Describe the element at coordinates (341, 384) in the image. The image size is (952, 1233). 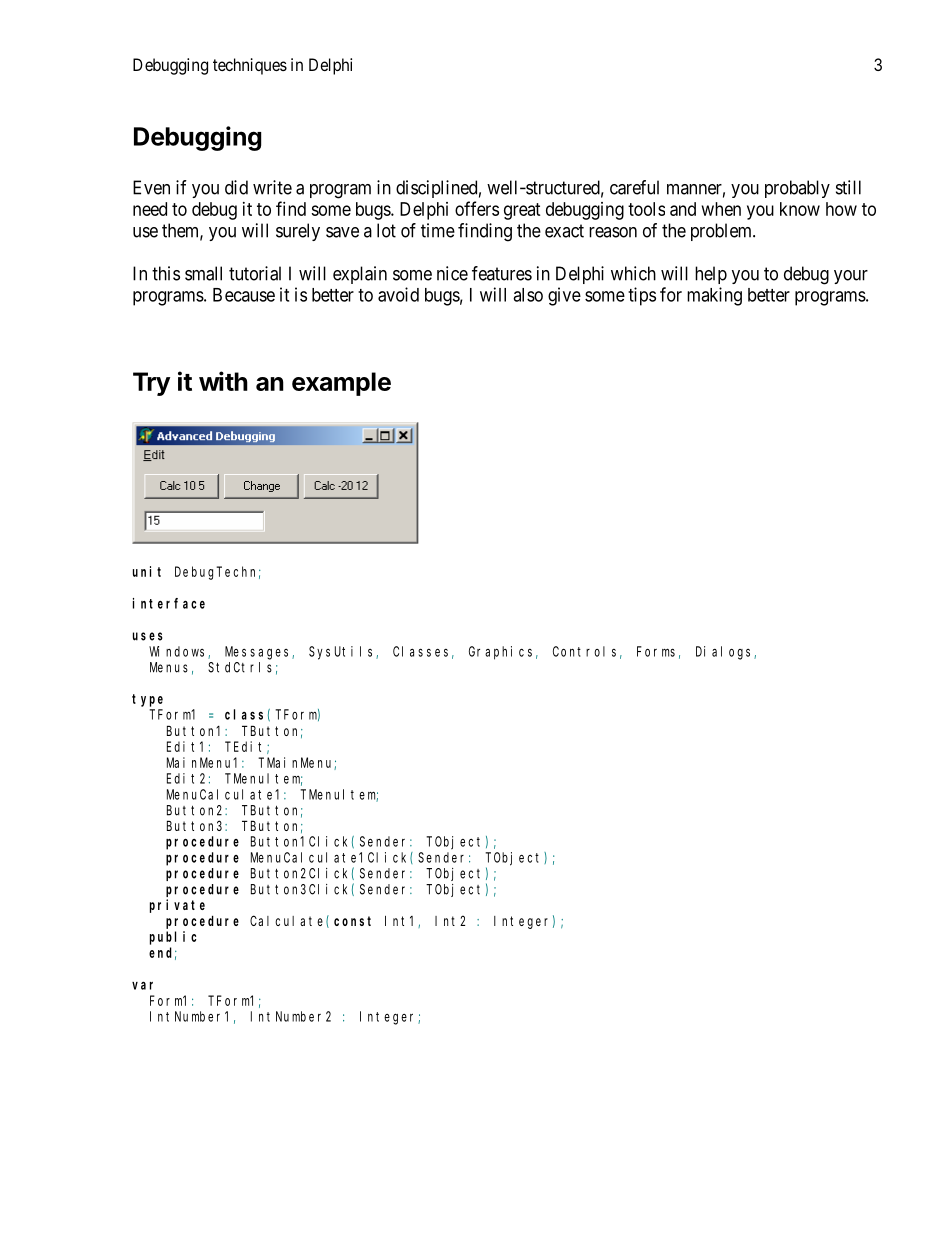
I see `example` at that location.
